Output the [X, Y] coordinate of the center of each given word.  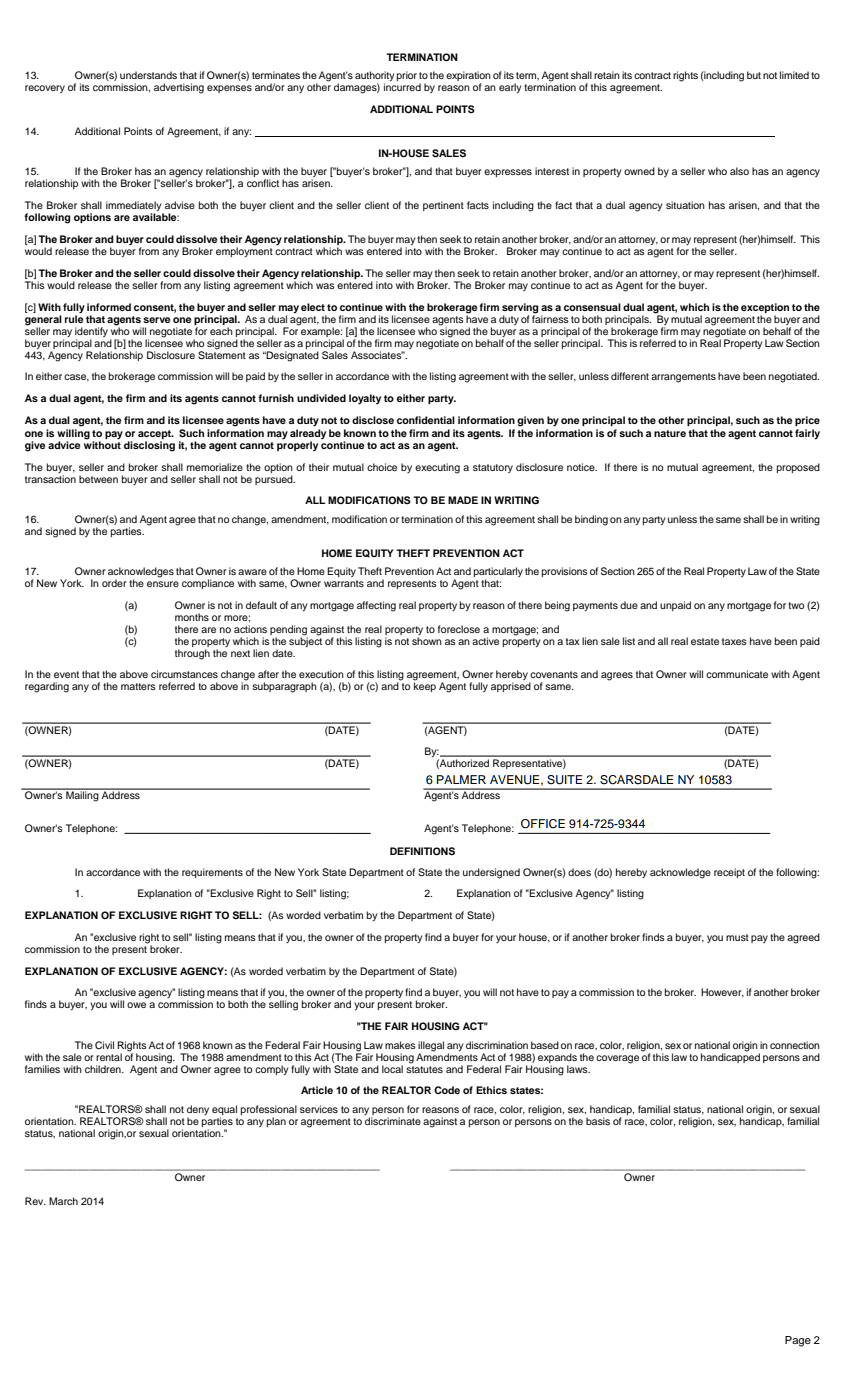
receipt [729, 873]
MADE [463, 500]
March [63, 1201]
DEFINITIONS [422, 851]
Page [798, 1341]
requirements [212, 873]
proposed [798, 468]
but [754, 75]
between [98, 479]
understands [148, 75]
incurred [402, 87]
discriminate [393, 1121]
